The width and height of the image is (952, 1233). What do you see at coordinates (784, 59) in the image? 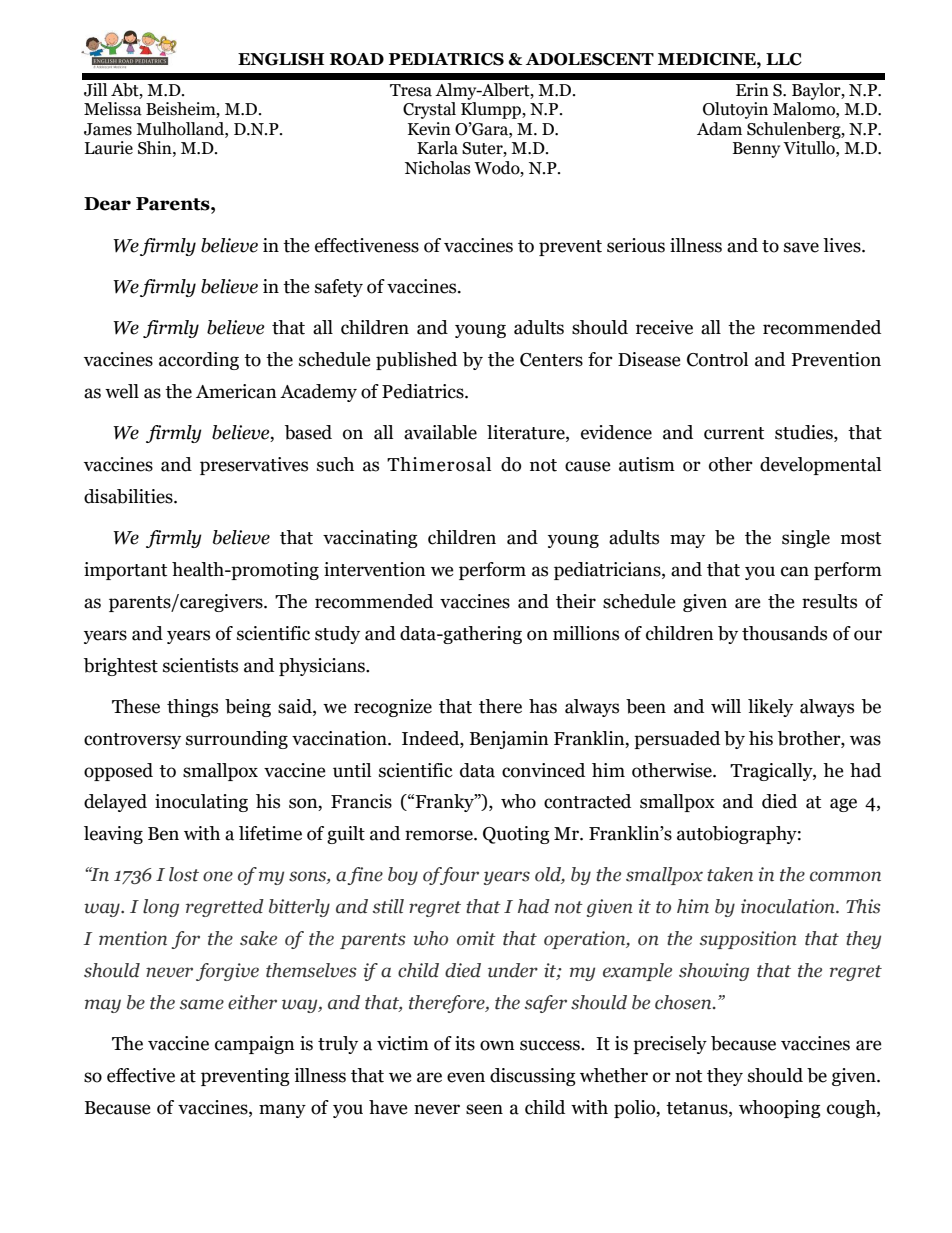
I see `LLC` at bounding box center [784, 59].
